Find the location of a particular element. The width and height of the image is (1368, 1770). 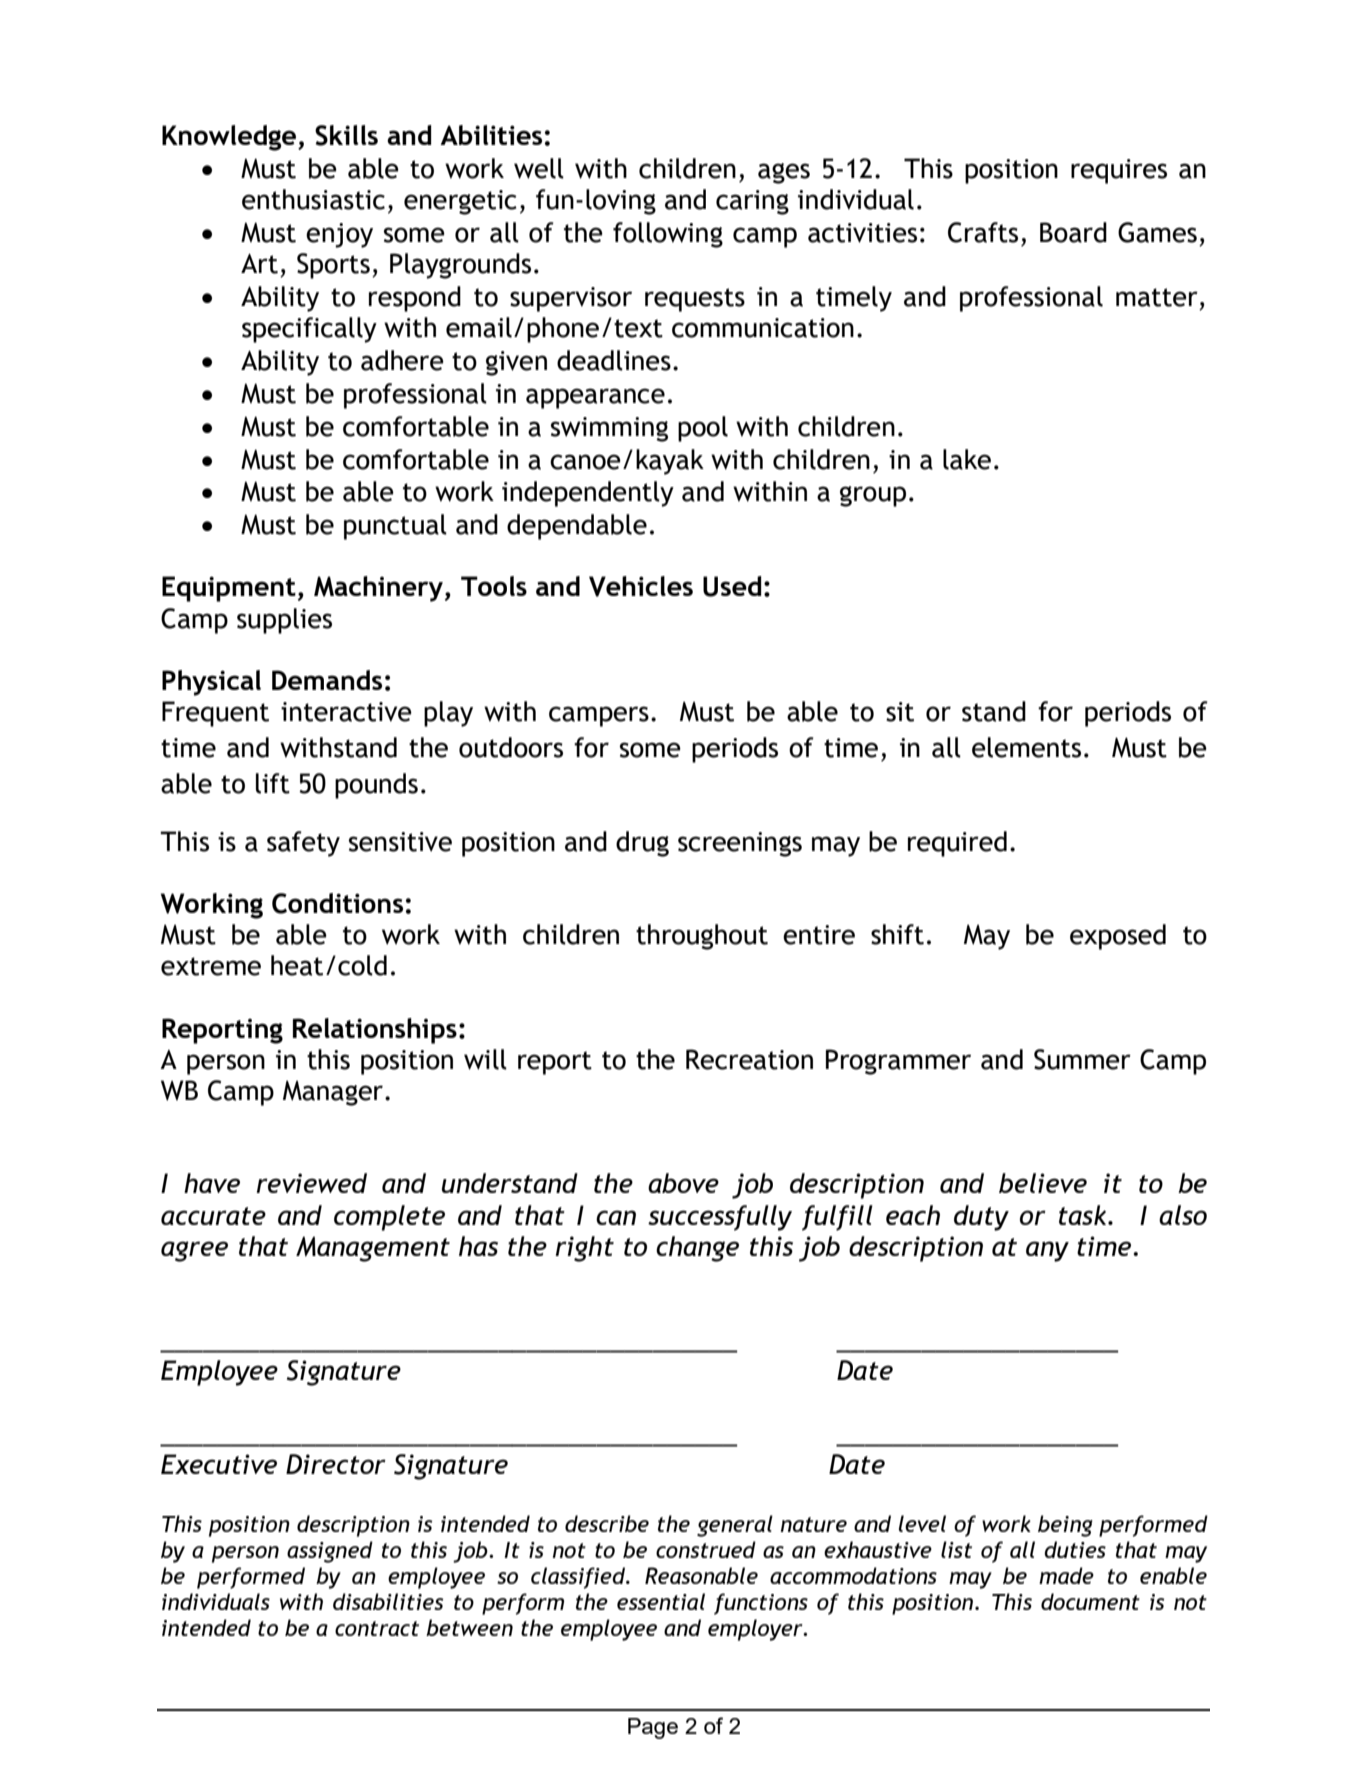

enthusiastic is located at coordinates (313, 199).
